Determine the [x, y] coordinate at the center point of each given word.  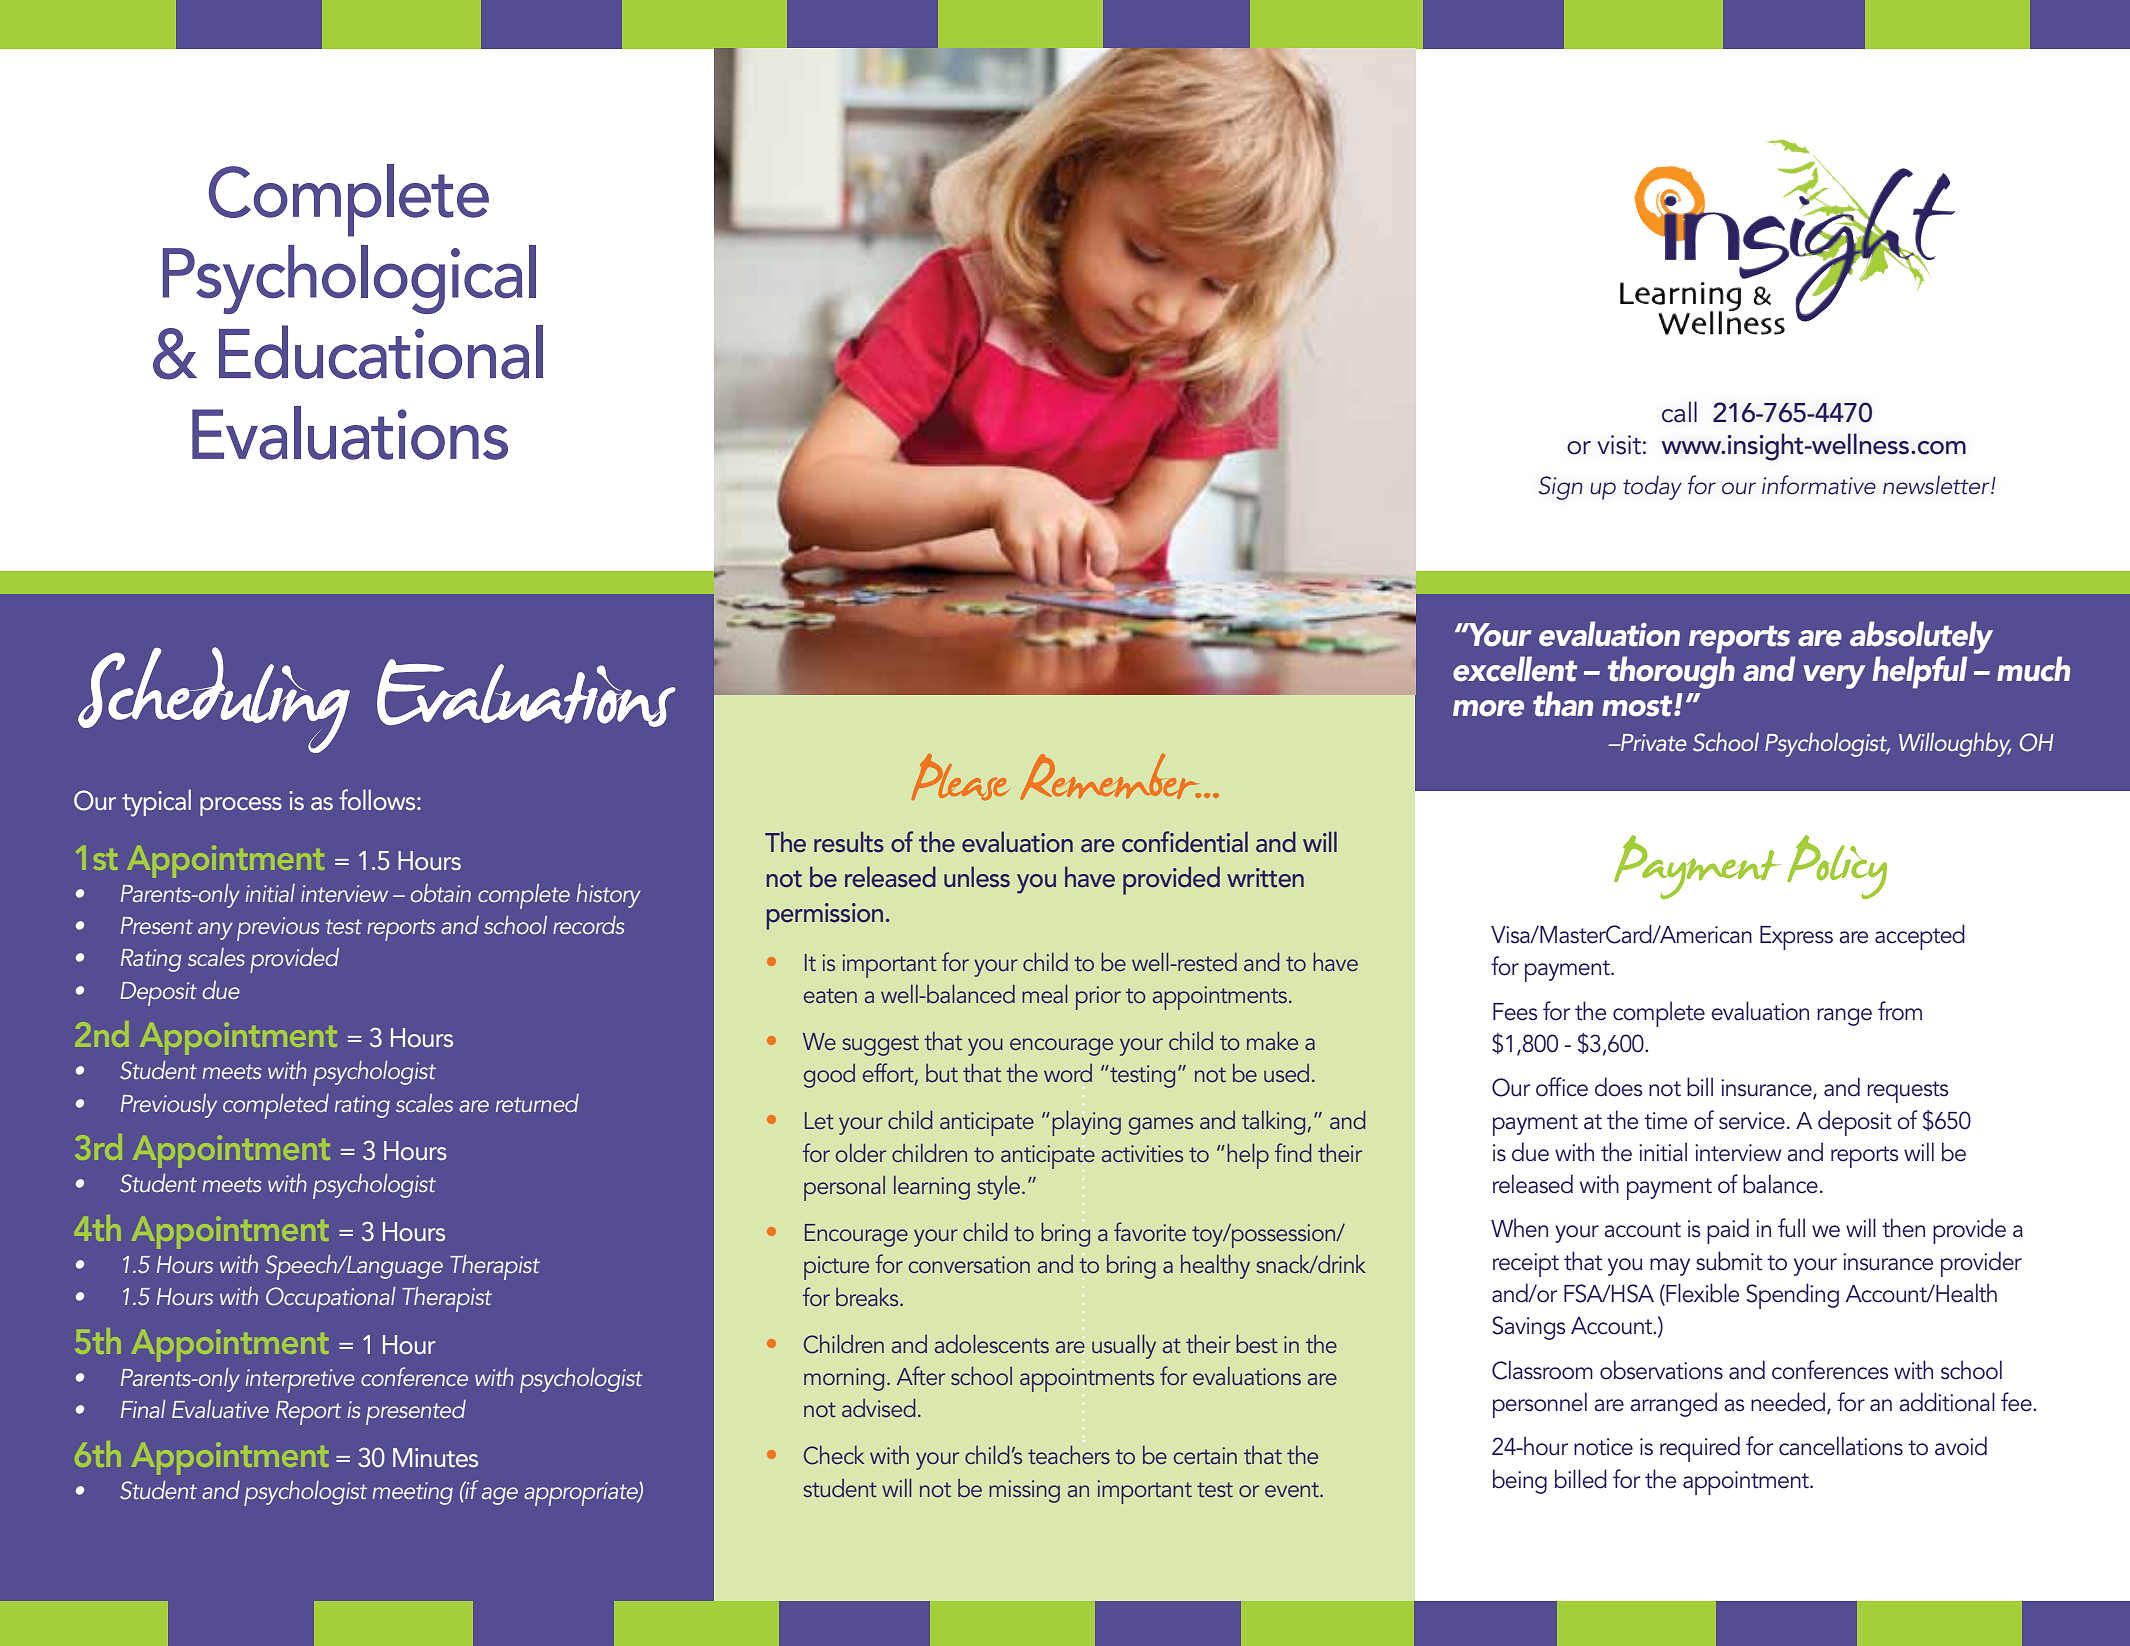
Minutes [435, 1458]
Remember [1112, 777]
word [1068, 1073]
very [1834, 677]
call [1679, 412]
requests [1907, 1092]
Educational [381, 352]
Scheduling [214, 700]
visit [1619, 445]
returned [537, 1103]
